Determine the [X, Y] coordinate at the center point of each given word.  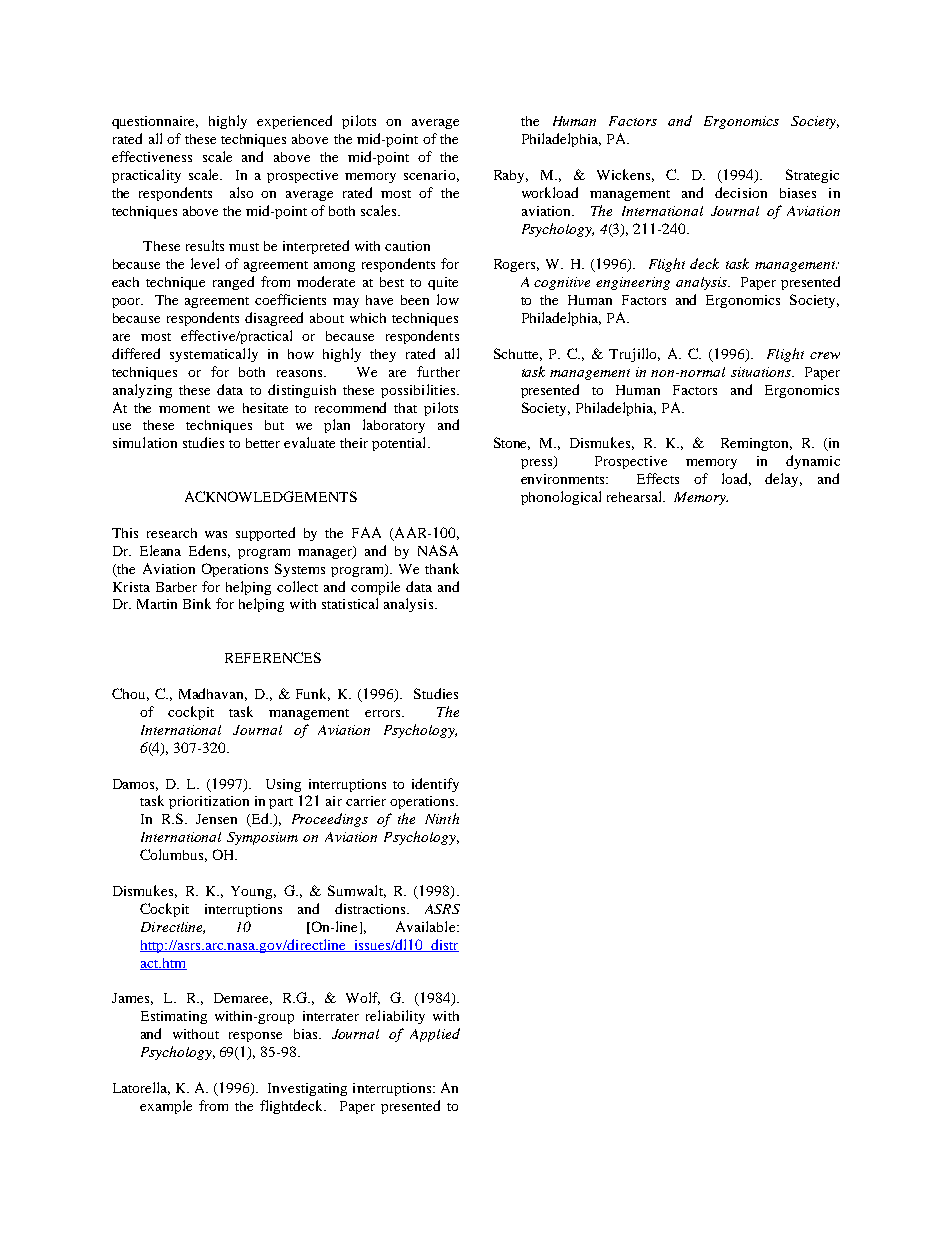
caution [407, 246]
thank [442, 568]
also [241, 192]
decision [741, 192]
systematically [214, 355]
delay [783, 480]
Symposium [262, 838]
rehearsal [635, 496]
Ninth [442, 818]
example [166, 1107]
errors [384, 713]
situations [762, 372]
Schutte [518, 354]
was [216, 534]
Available [427, 926]
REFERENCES [273, 657]
